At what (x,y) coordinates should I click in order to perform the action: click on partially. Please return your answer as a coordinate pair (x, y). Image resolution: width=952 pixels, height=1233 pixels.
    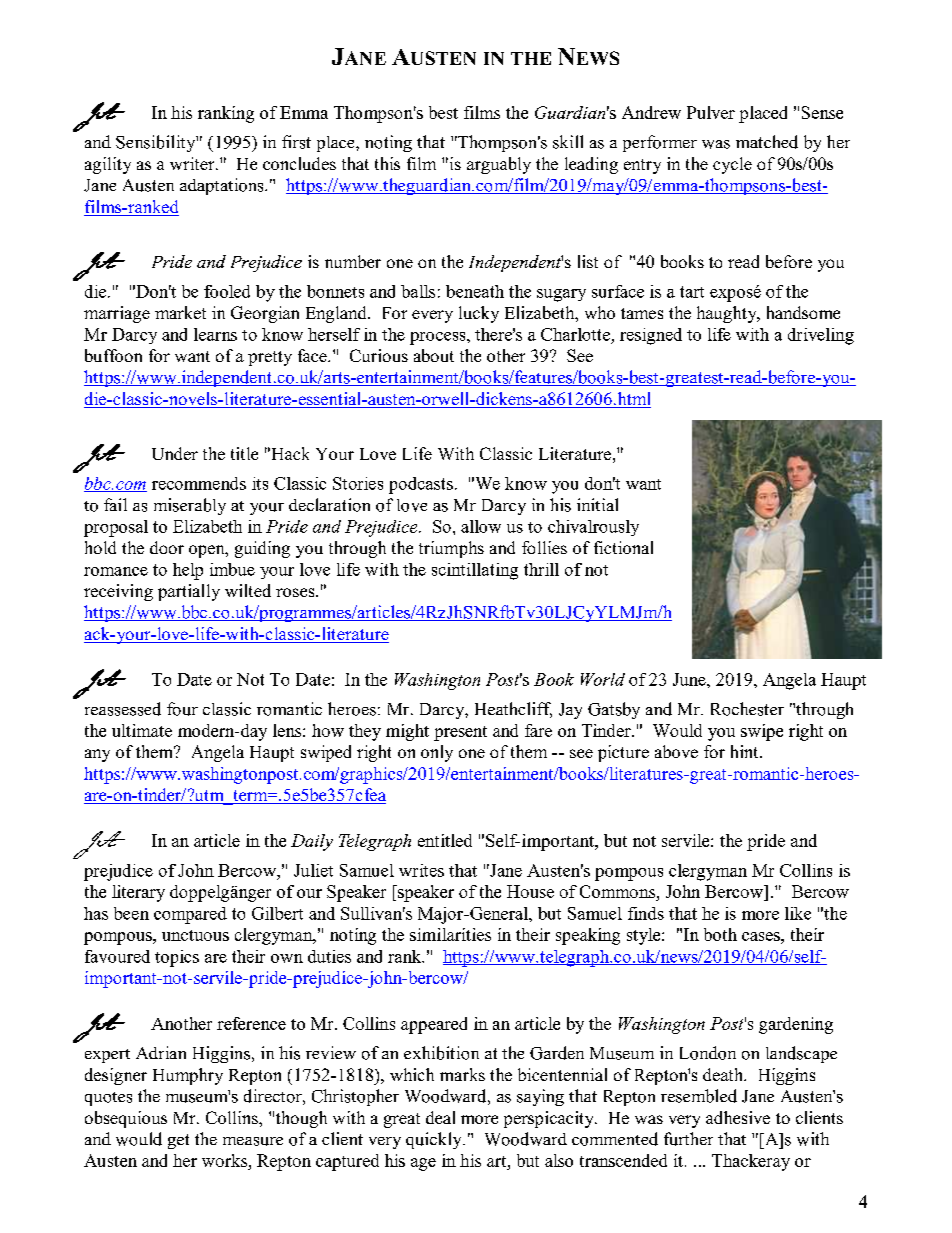
    Looking at the image, I should click on (189, 592).
